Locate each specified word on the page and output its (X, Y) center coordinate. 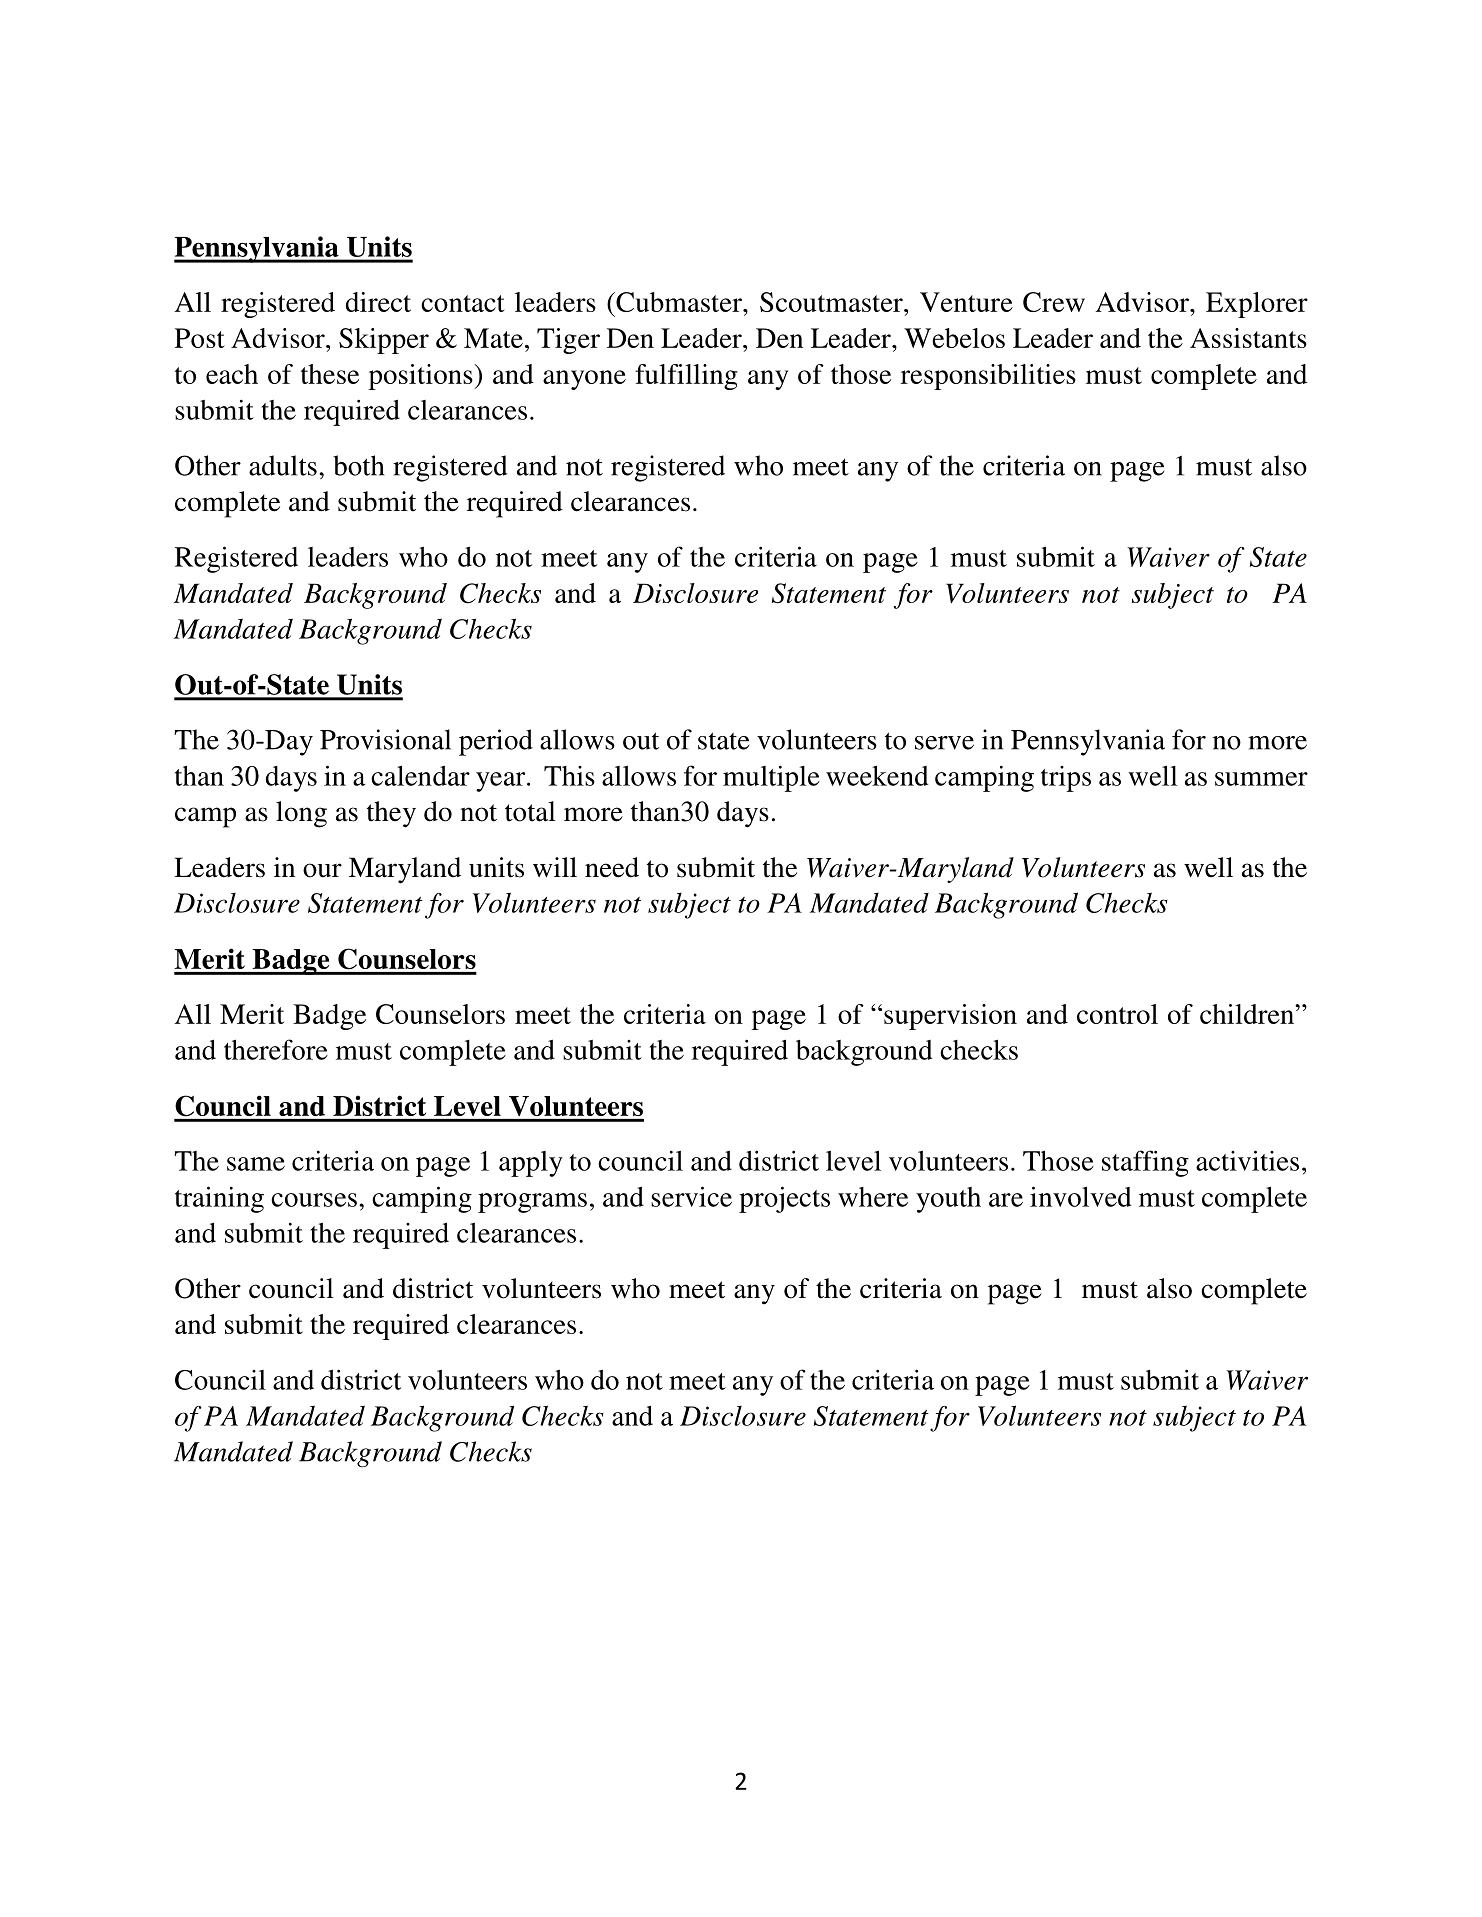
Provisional (385, 739)
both (358, 465)
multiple (771, 778)
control (1117, 1014)
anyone (584, 380)
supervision (950, 1017)
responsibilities (988, 377)
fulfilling (686, 377)
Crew (1054, 302)
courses (314, 1200)
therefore (276, 1049)
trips (1066, 779)
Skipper (384, 341)
